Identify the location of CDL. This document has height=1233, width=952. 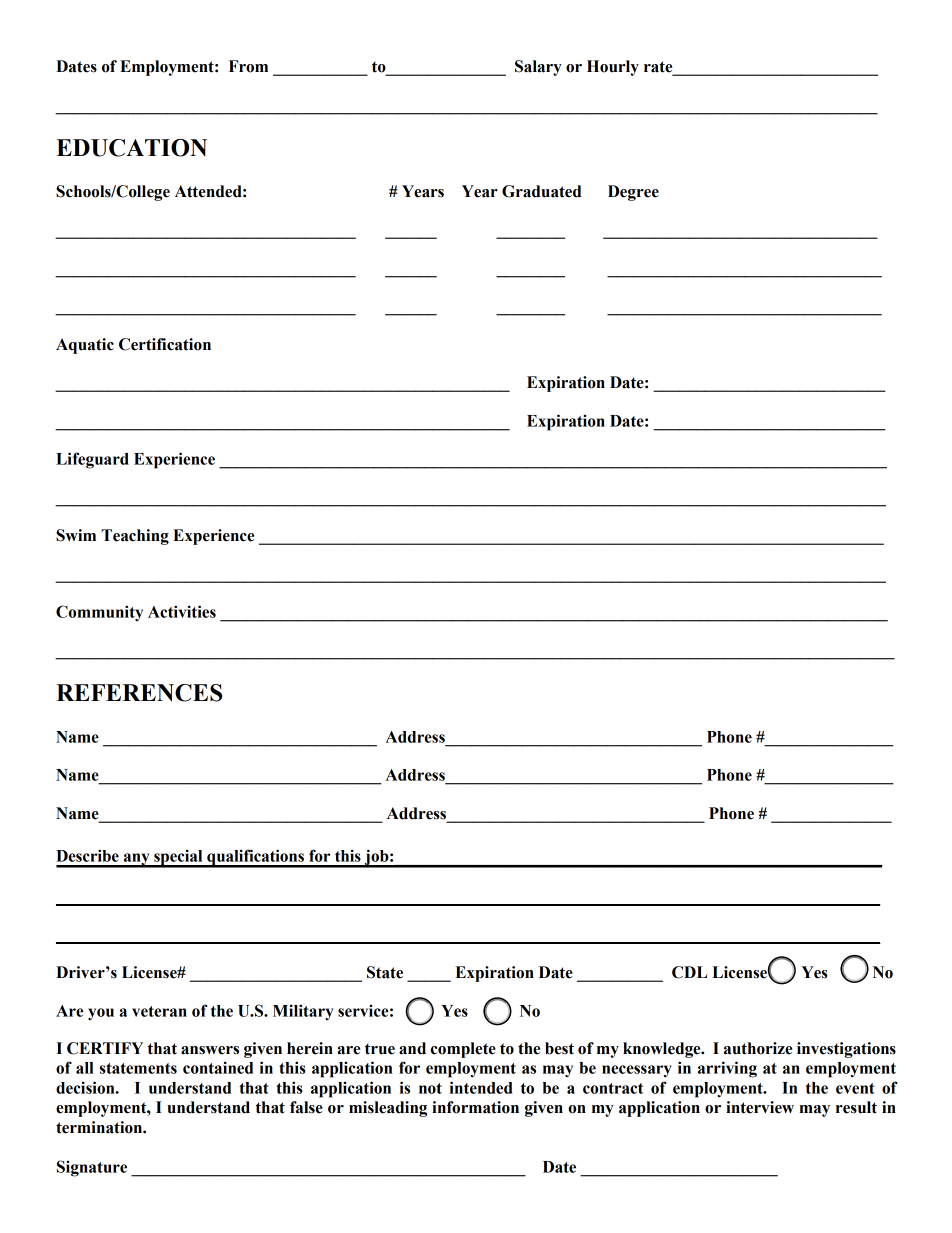
(689, 972).
